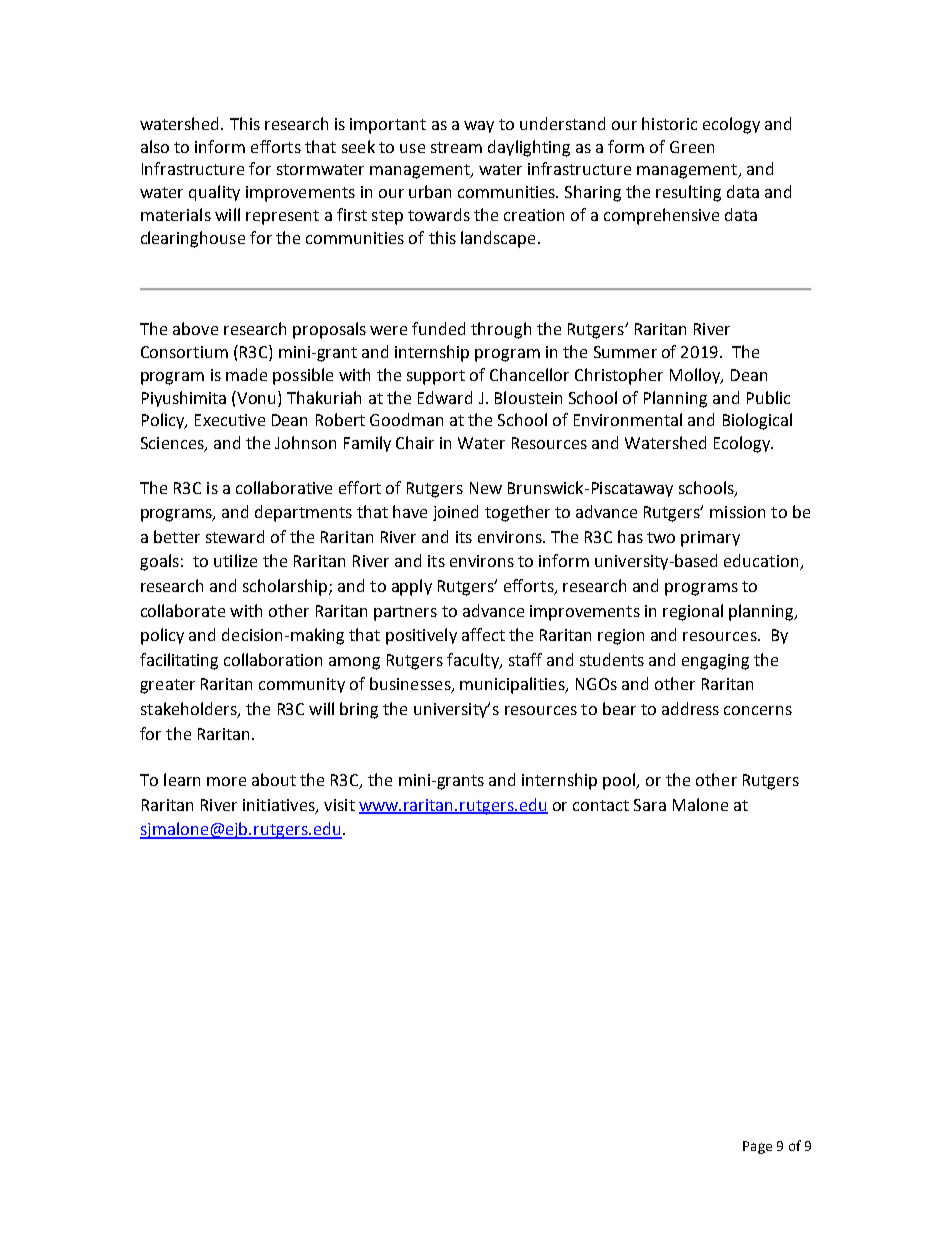 The height and width of the image is (1233, 952). I want to click on quality, so click(214, 193).
